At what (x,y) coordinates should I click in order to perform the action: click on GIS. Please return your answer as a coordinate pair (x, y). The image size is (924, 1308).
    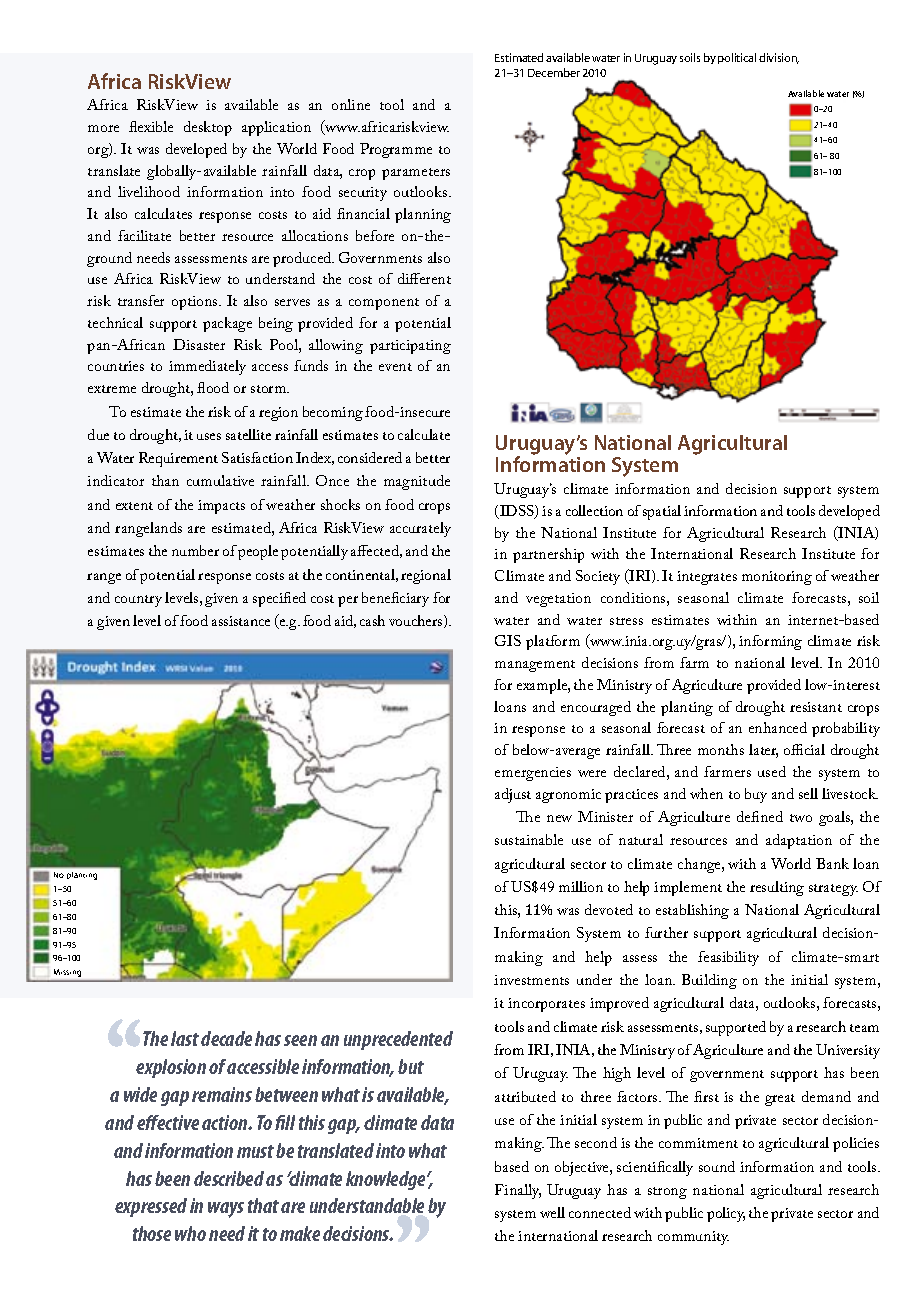
    Looking at the image, I should click on (508, 640).
